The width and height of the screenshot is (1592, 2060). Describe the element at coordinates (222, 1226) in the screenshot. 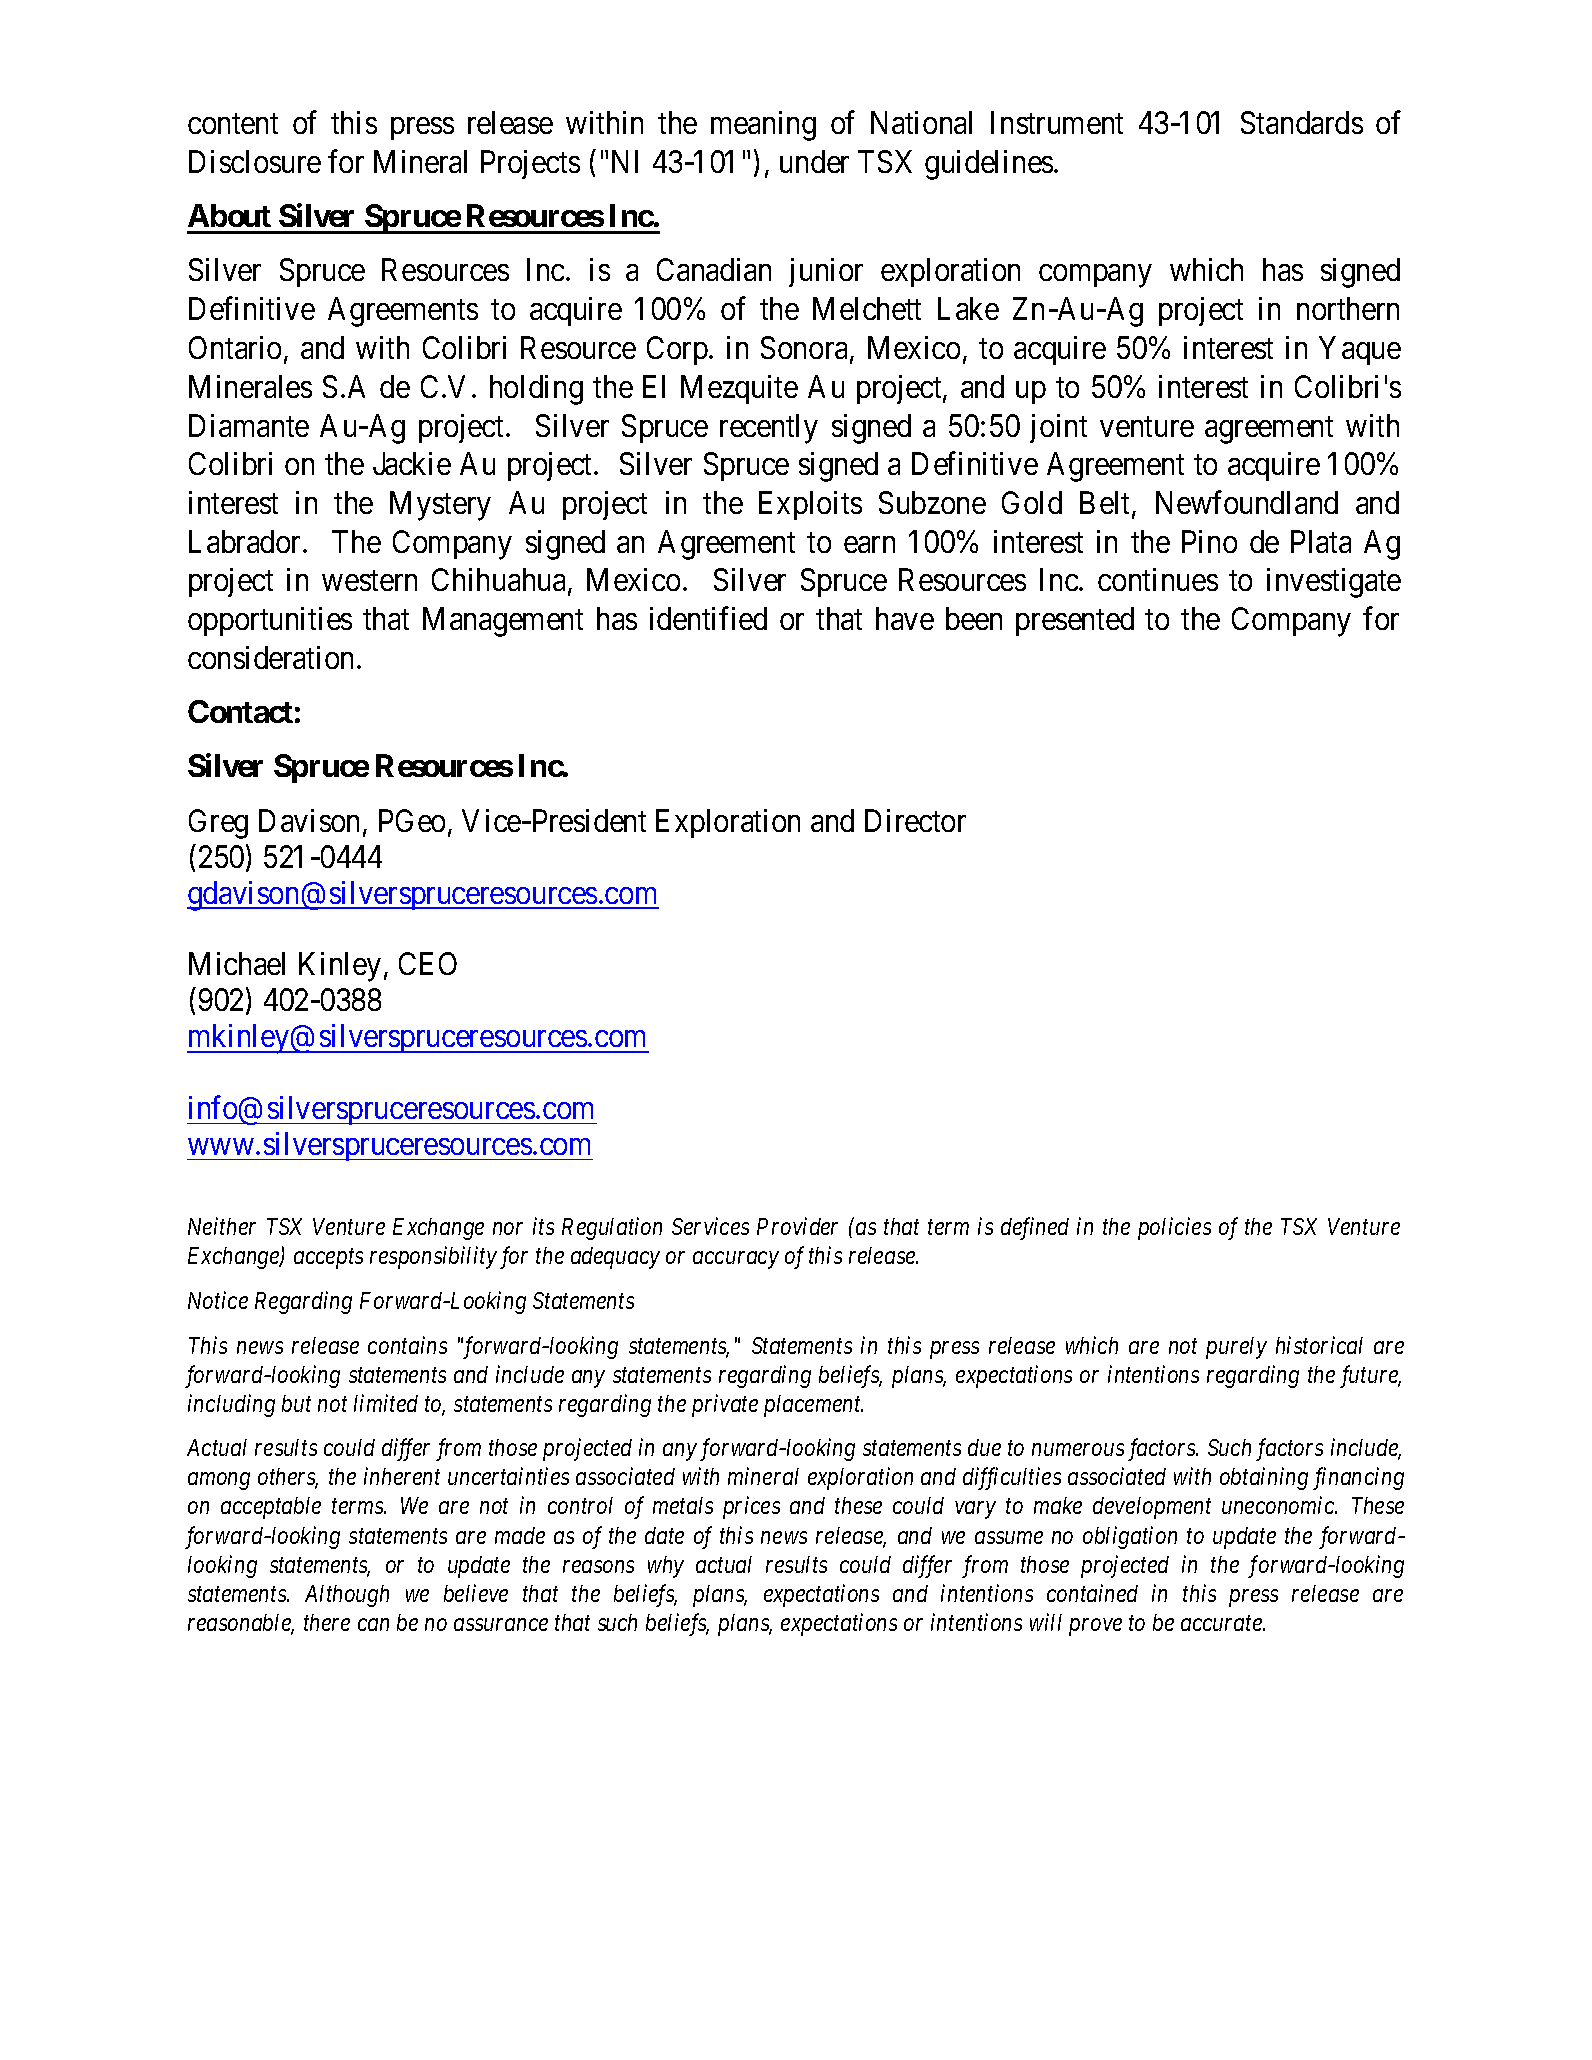

I see `Neither` at that location.
